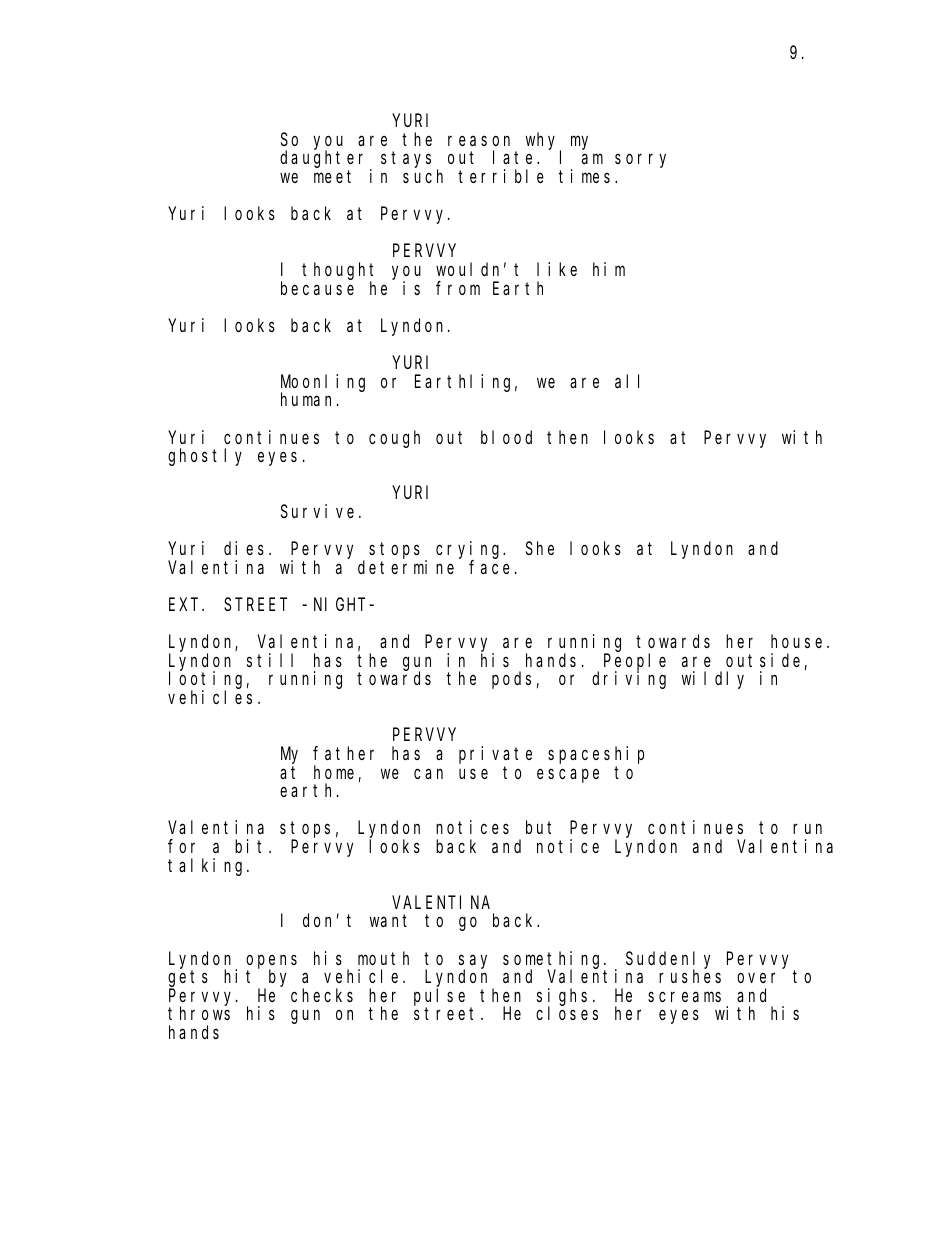 The width and height of the screenshot is (952, 1233). What do you see at coordinates (763, 660) in the screenshot?
I see `outside` at bounding box center [763, 660].
